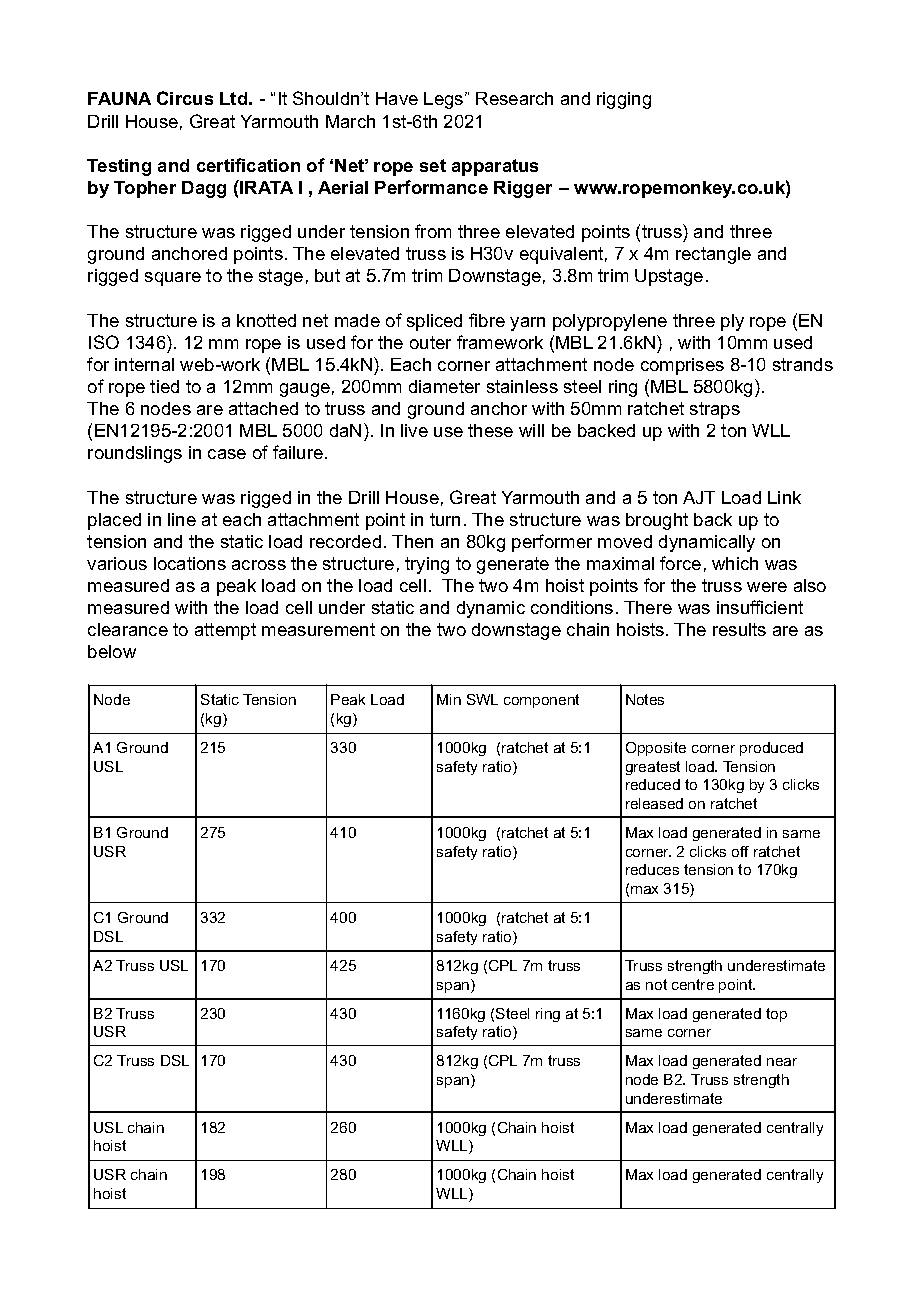 Image resolution: width=924 pixels, height=1307 pixels. Describe the element at coordinates (652, 869) in the screenshot. I see `reduces` at that location.
